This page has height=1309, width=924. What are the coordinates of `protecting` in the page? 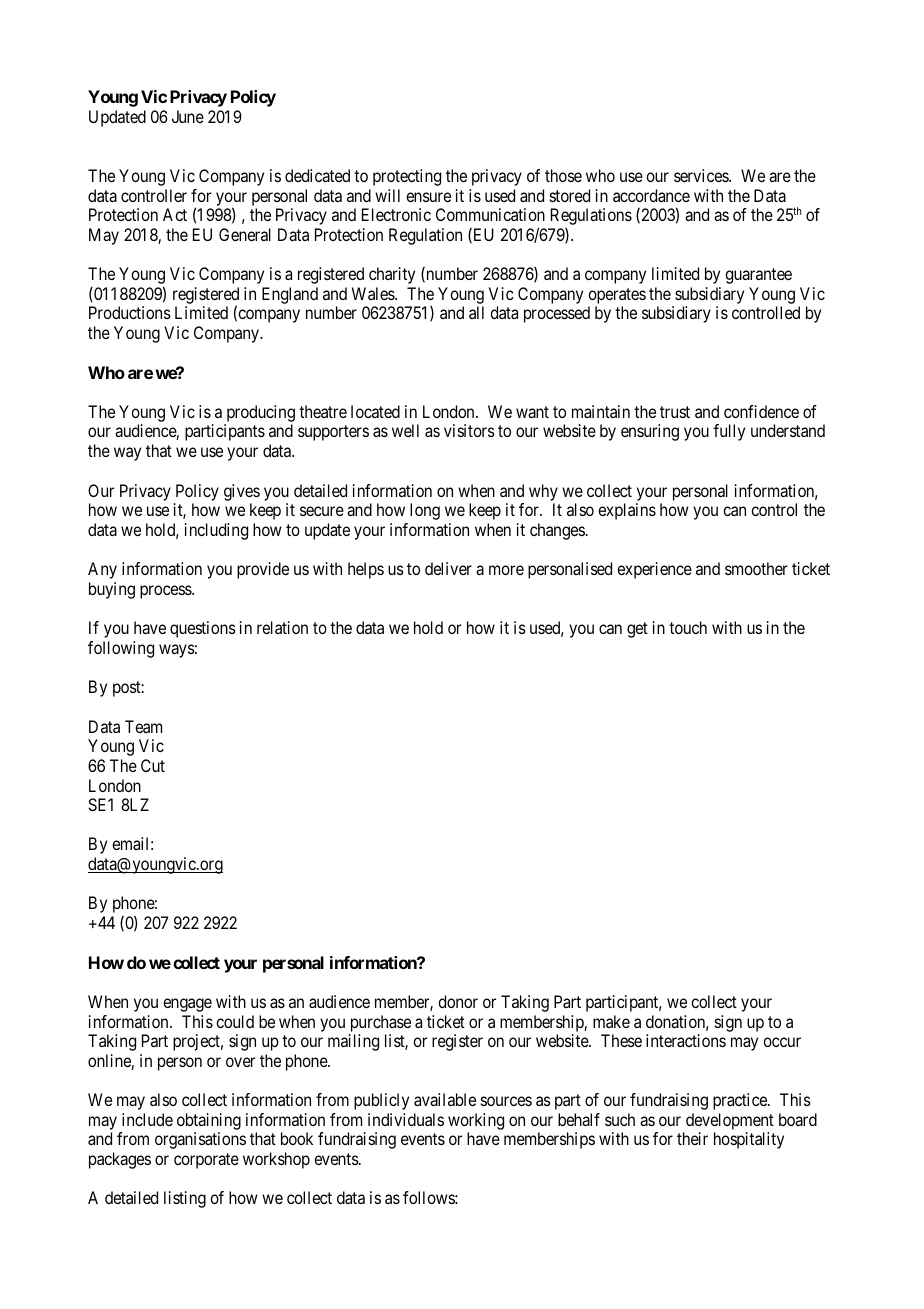 It's located at (407, 177).
